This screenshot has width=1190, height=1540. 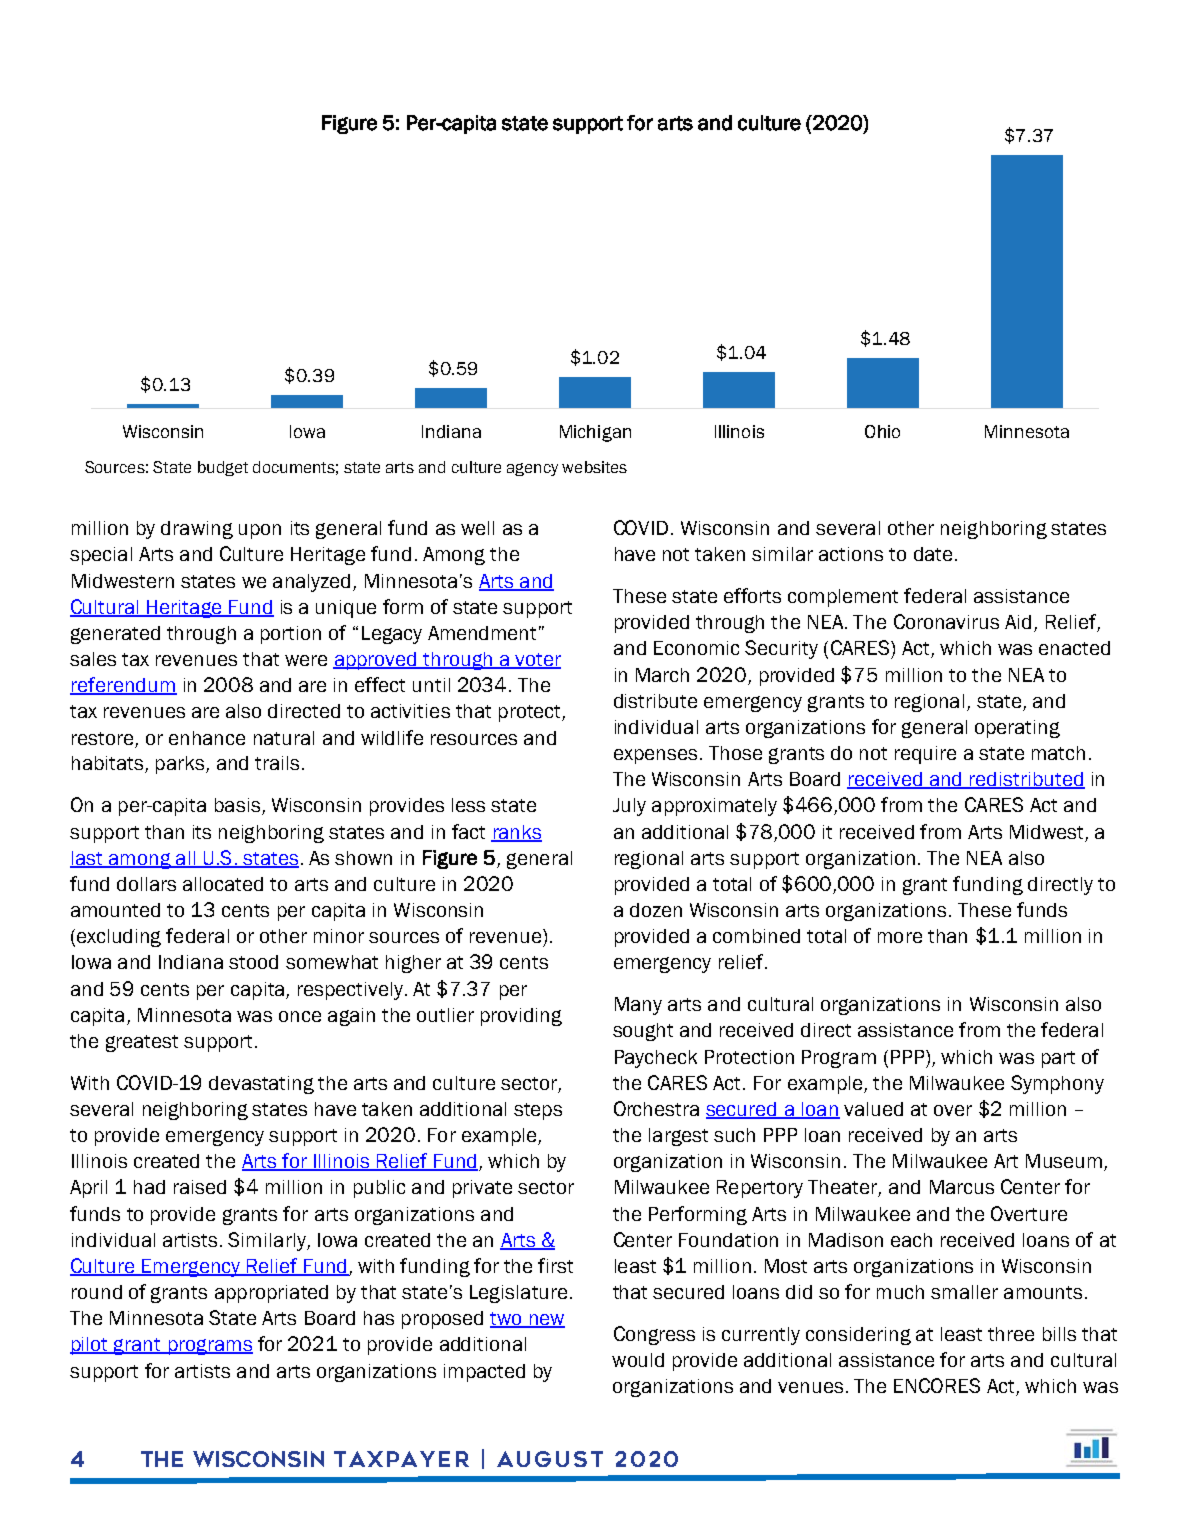 I want to click on steps, so click(x=538, y=1111).
